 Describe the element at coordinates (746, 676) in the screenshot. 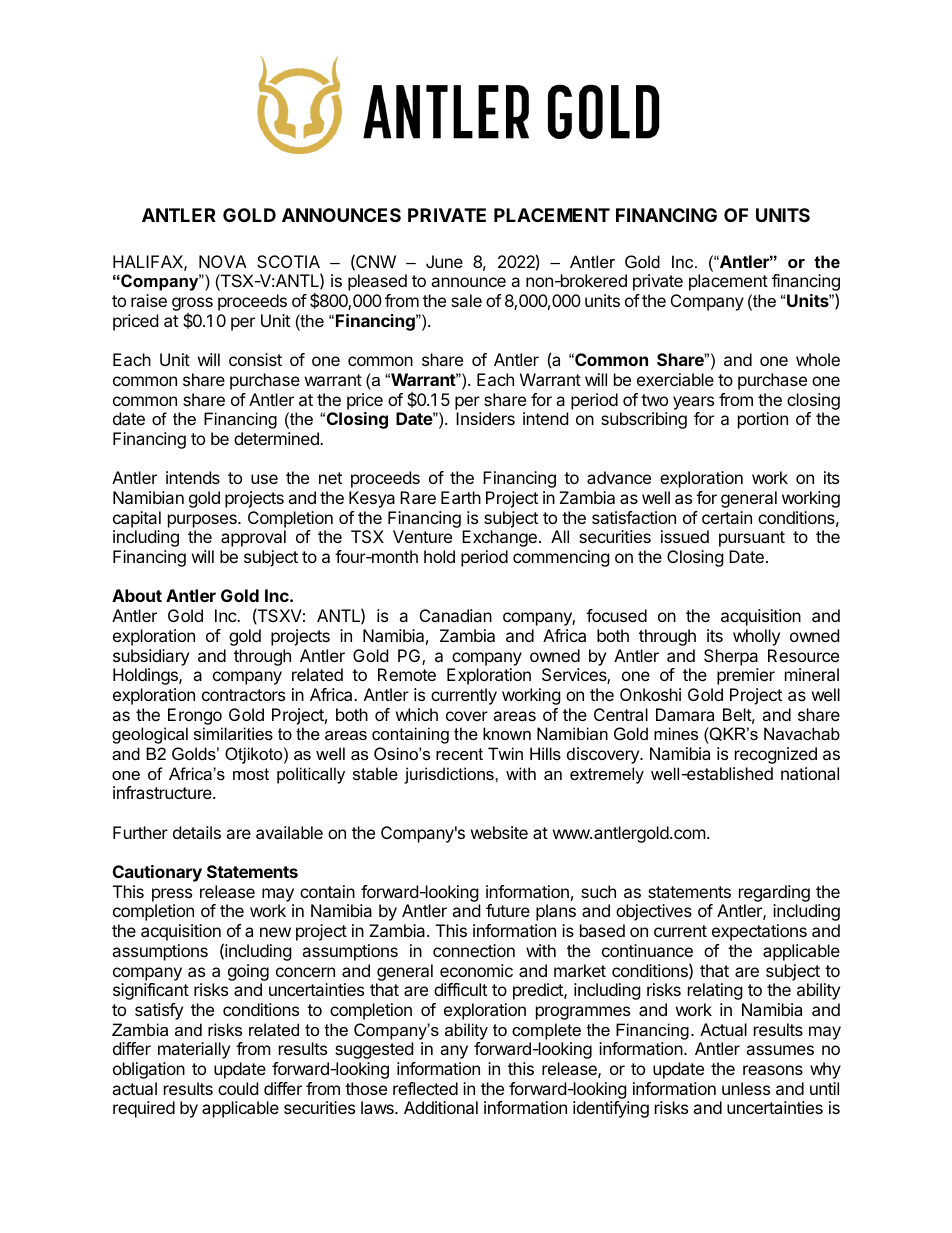

I see `premier` at that location.
